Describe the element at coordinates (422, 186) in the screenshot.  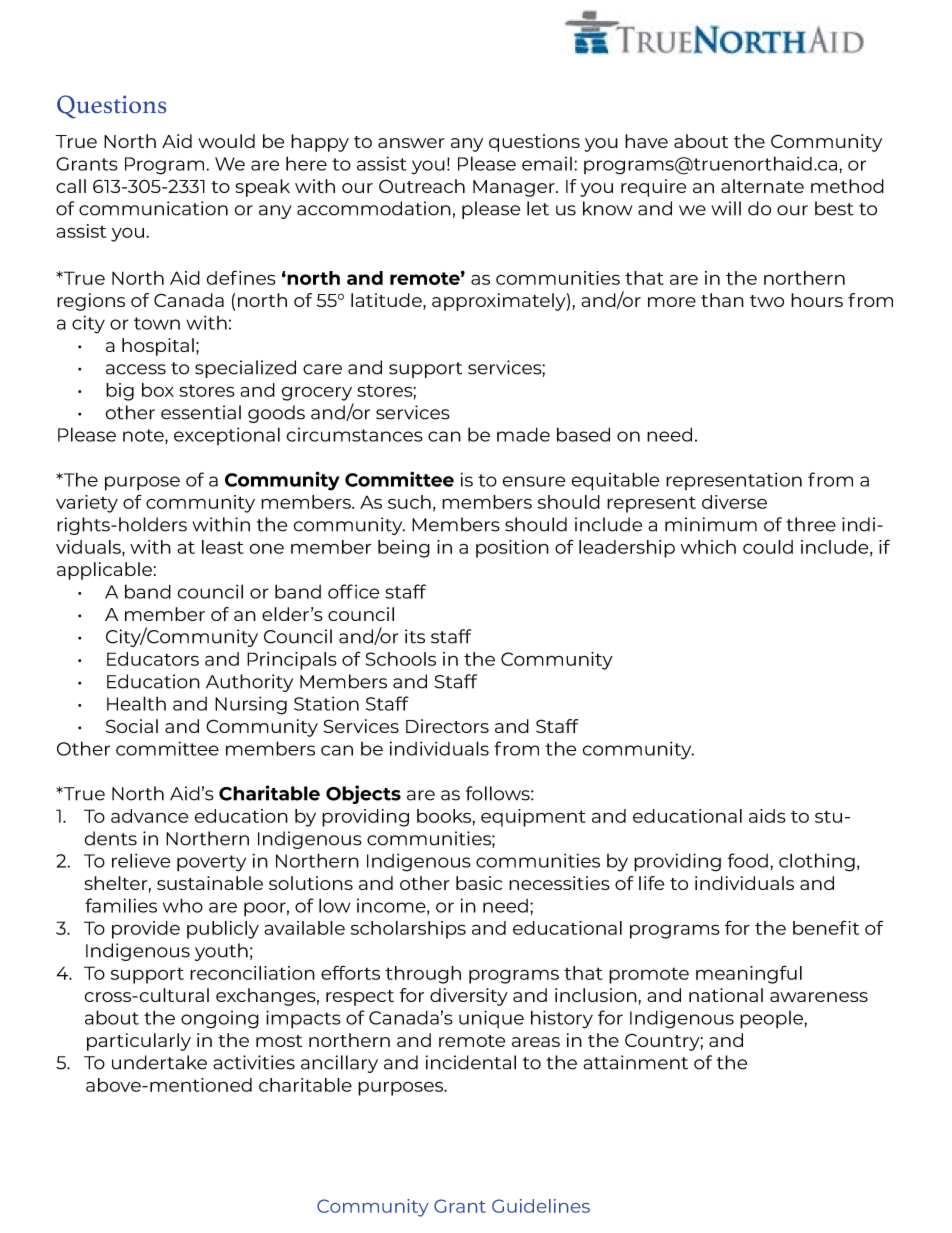
I see `Outreach` at that location.
